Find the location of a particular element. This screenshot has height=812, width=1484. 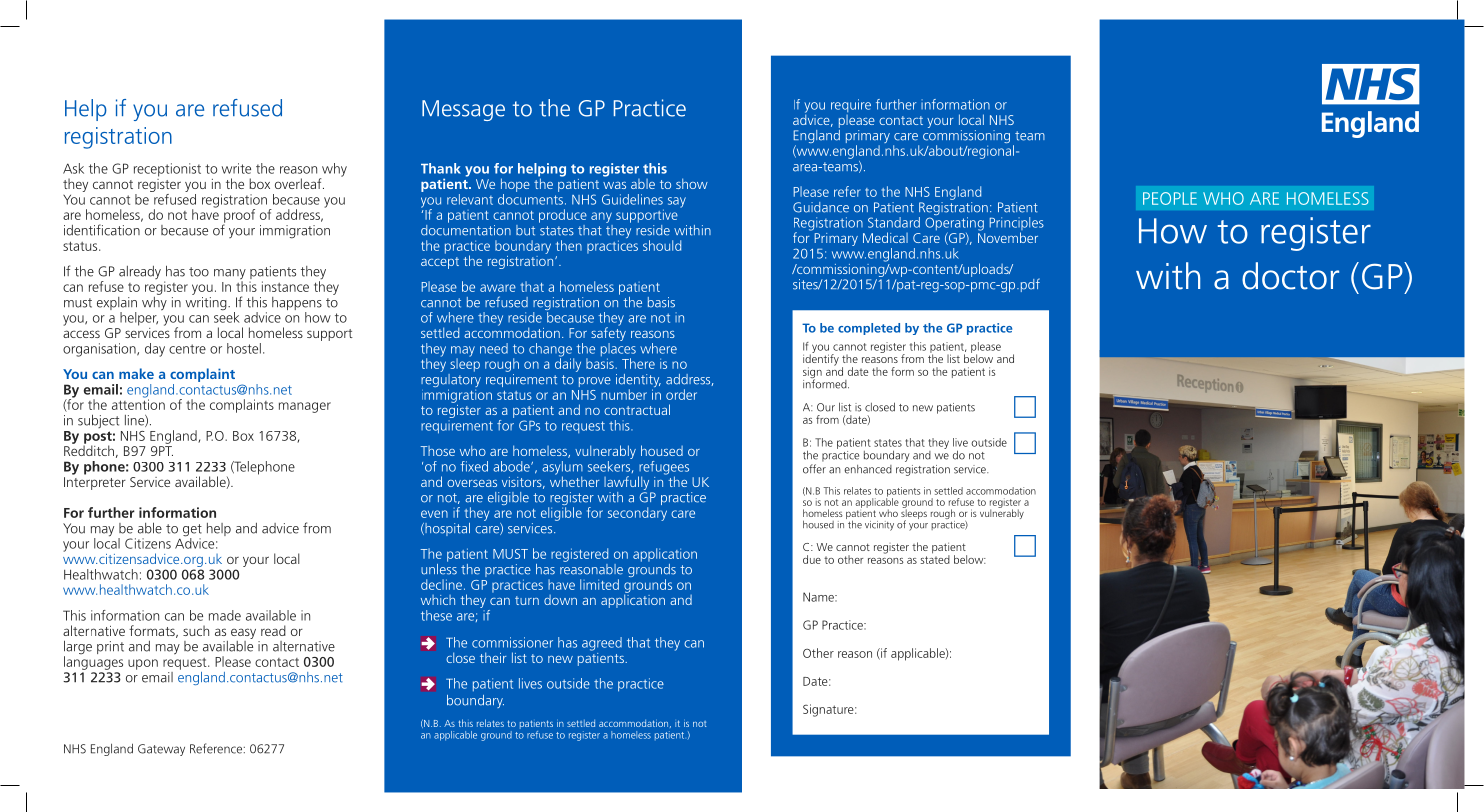

show is located at coordinates (692, 183).
